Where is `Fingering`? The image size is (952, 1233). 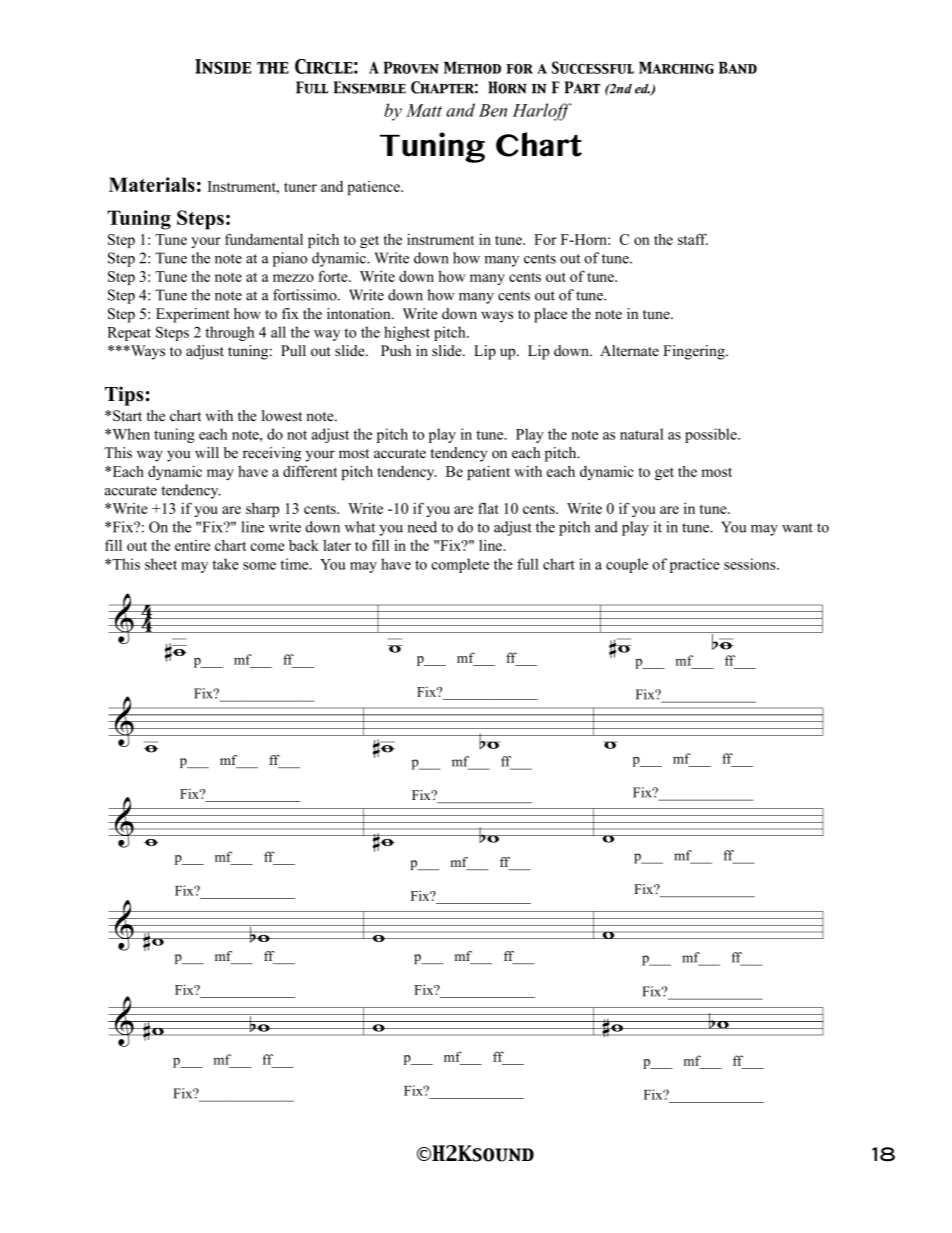
Fingering is located at coordinates (695, 352).
